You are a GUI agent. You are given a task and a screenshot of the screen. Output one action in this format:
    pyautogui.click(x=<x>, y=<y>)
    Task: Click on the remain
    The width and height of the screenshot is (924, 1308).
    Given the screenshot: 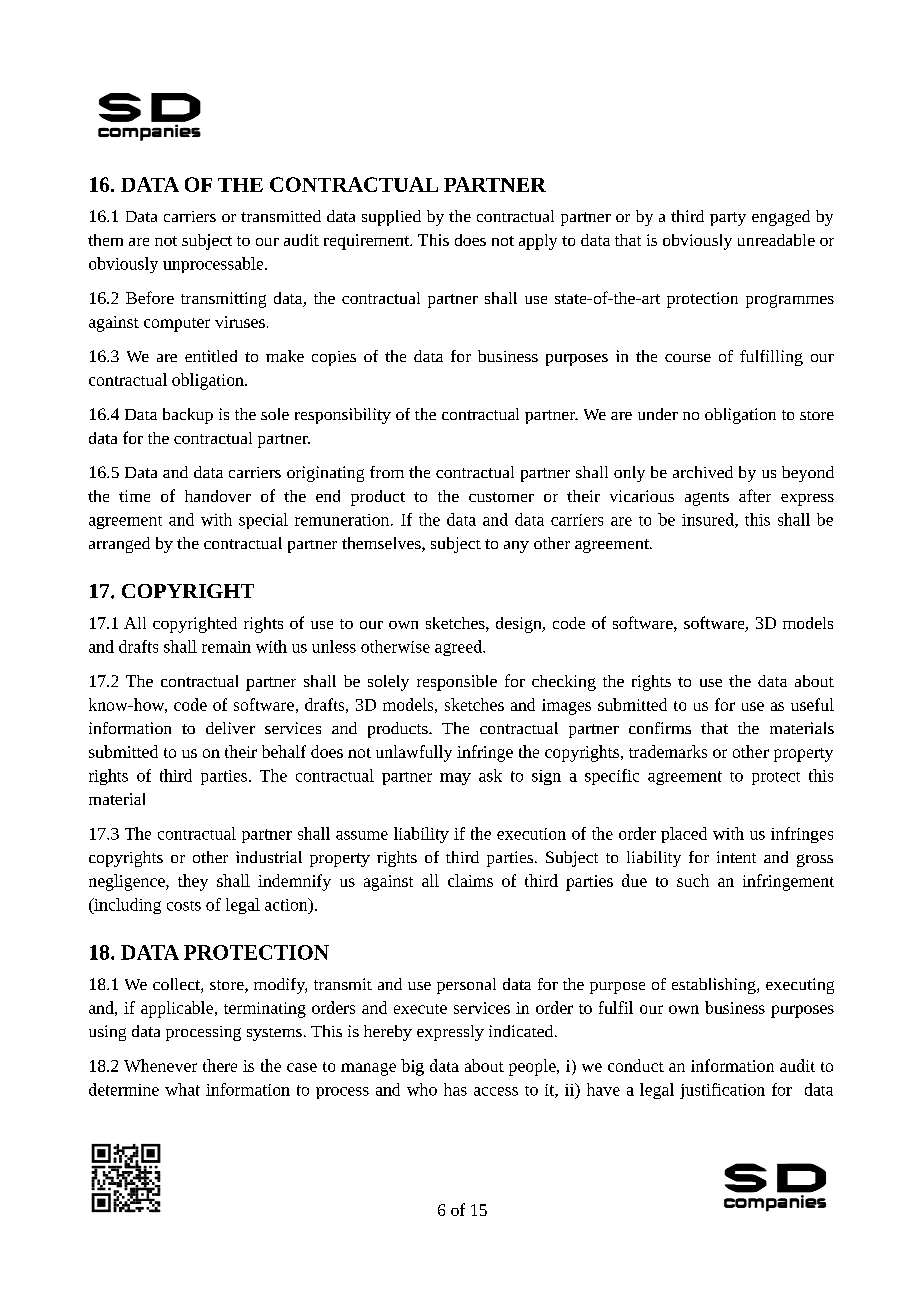 What is the action you would take?
    pyautogui.click(x=226, y=647)
